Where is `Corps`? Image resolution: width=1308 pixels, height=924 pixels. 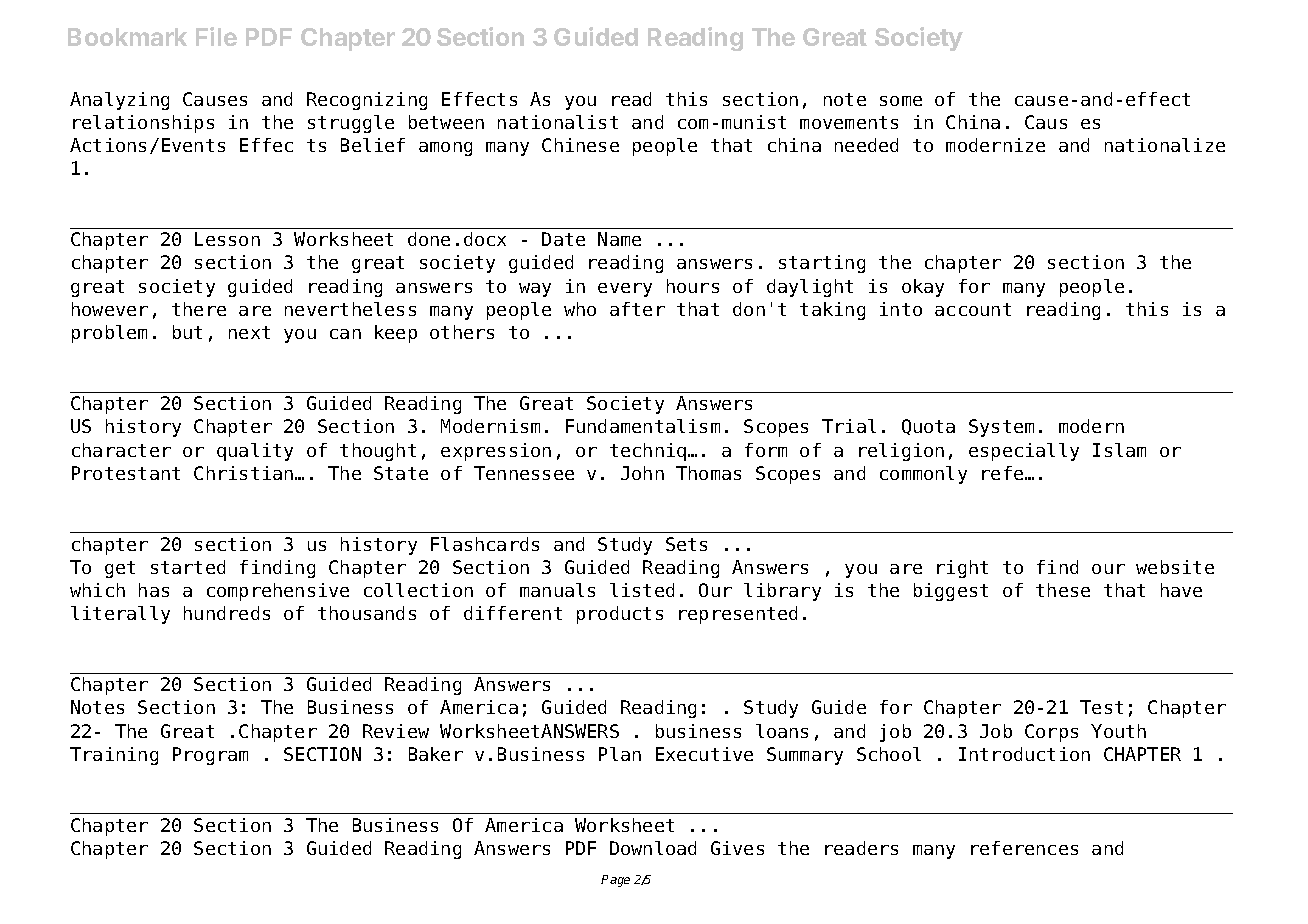
Corps is located at coordinates (1051, 733).
